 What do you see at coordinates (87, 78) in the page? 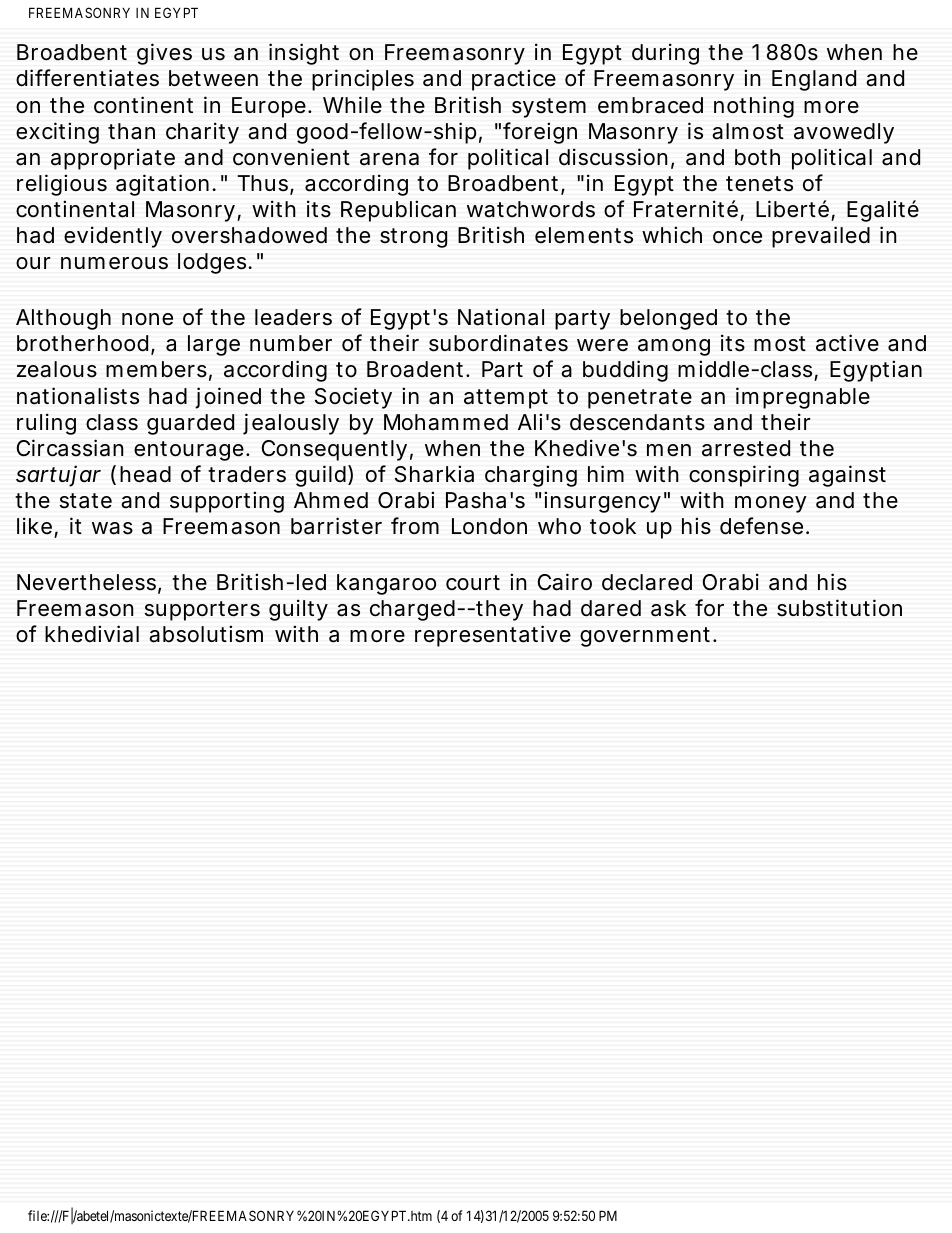
I see `differentiates` at bounding box center [87, 78].
